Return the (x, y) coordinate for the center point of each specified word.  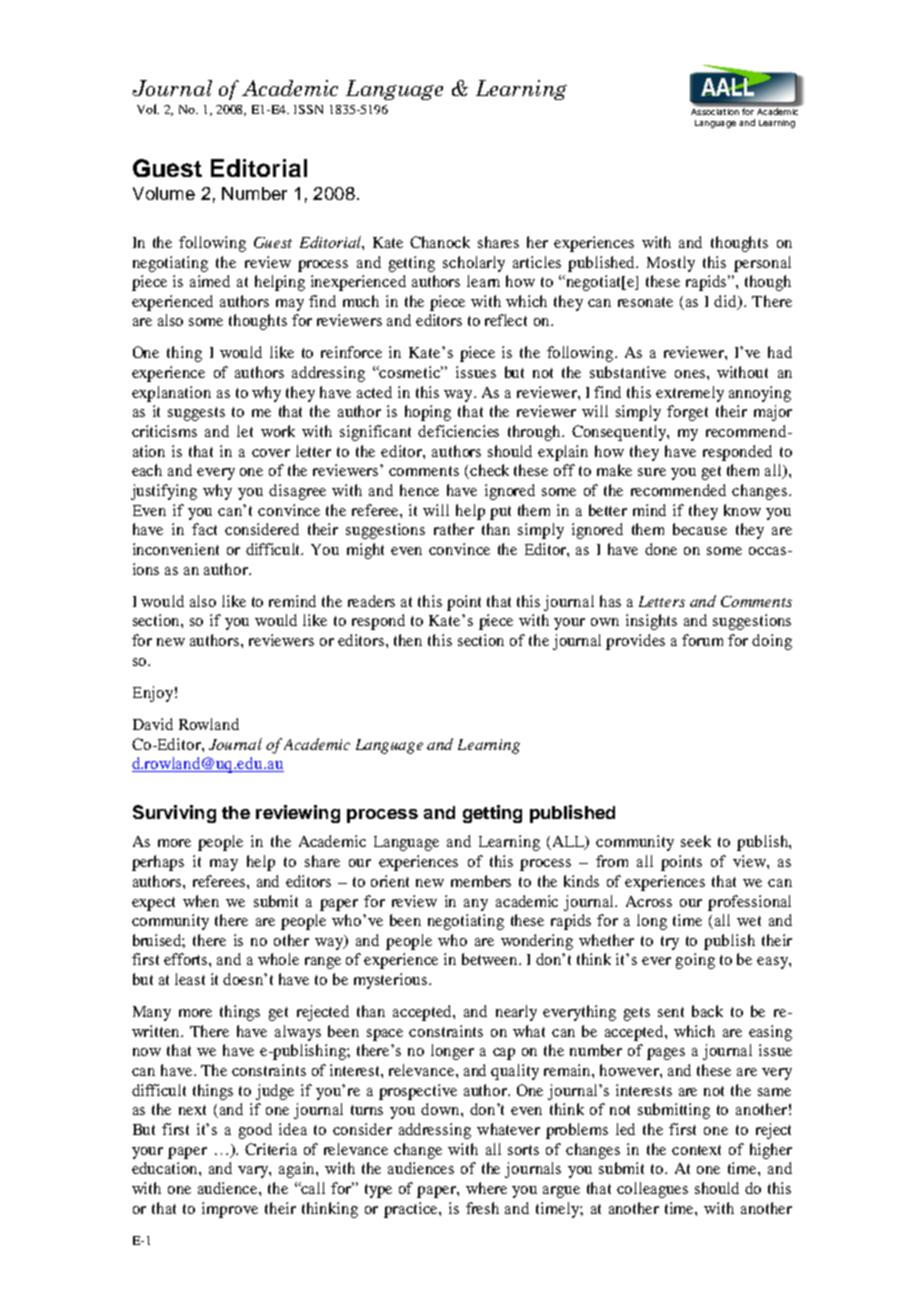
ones (690, 374)
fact (204, 529)
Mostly (671, 264)
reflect (506, 320)
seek (696, 841)
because (700, 529)
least (190, 979)
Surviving (174, 814)
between (491, 959)
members (481, 881)
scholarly (474, 264)
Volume (164, 193)
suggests (196, 414)
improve (230, 1210)
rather (454, 529)
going (695, 961)
